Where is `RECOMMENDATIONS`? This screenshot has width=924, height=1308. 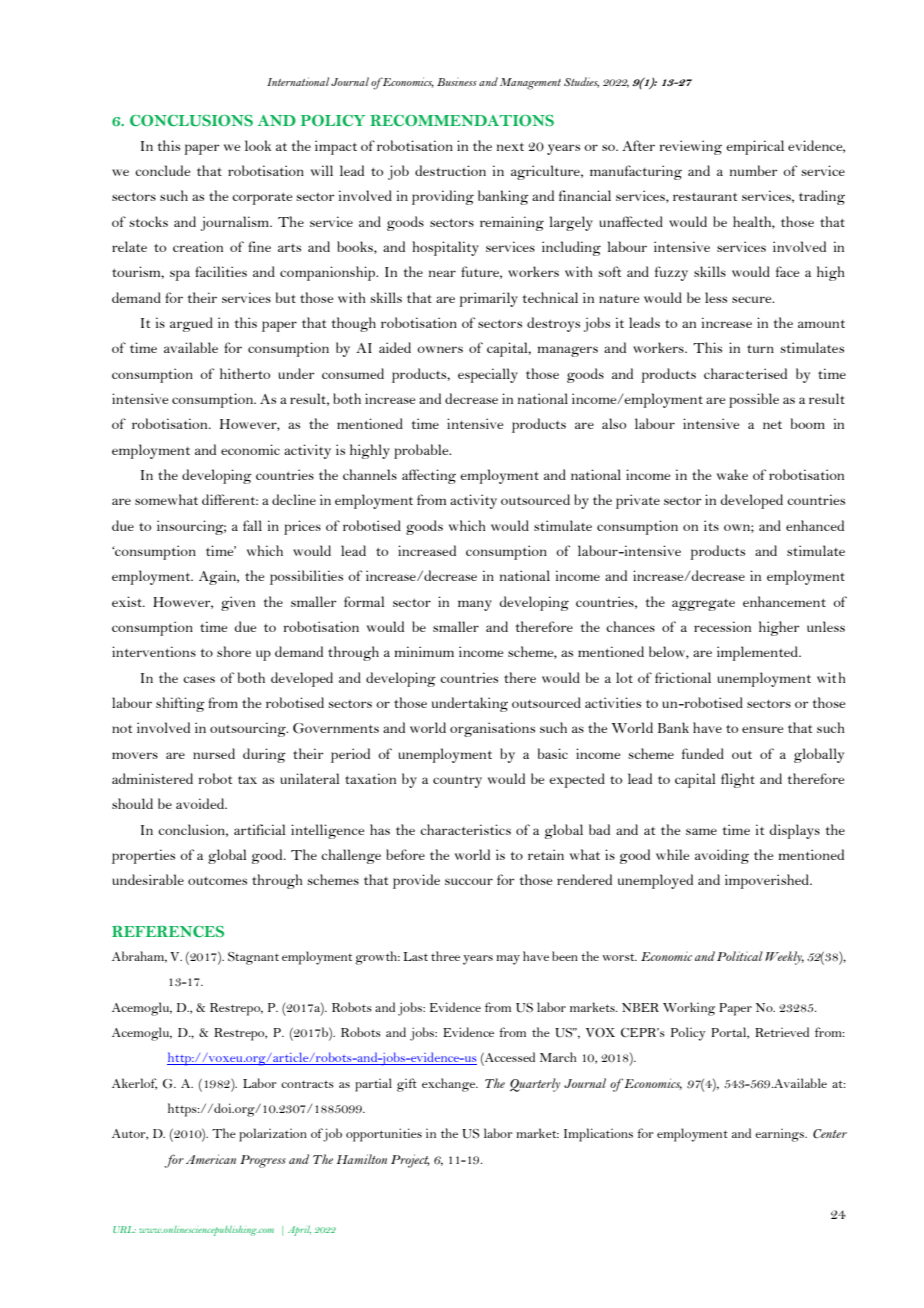
RECOMMENDATIONS is located at coordinates (462, 120).
